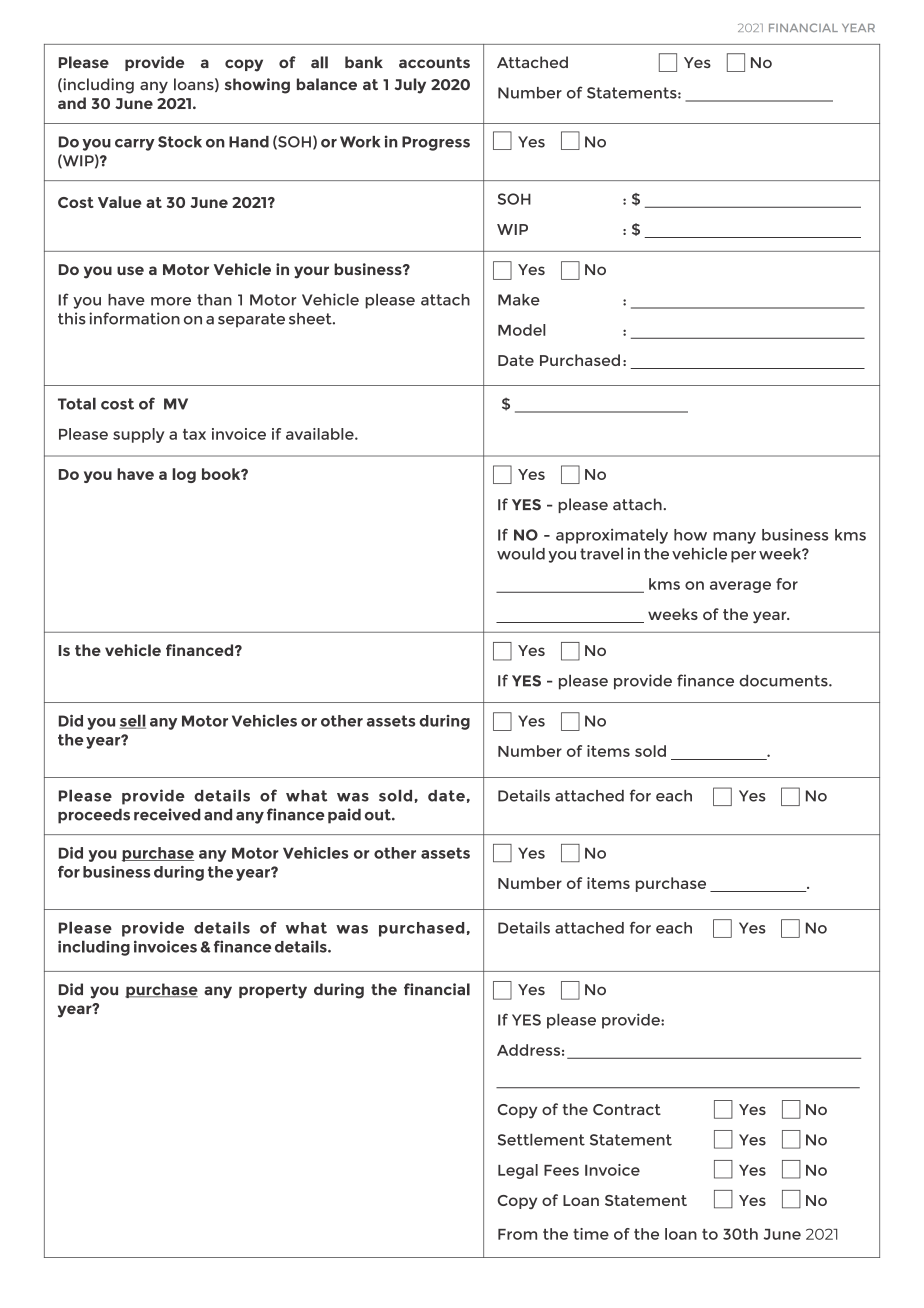 This screenshot has height=1308, width=924. I want to click on documents, so click(784, 681).
